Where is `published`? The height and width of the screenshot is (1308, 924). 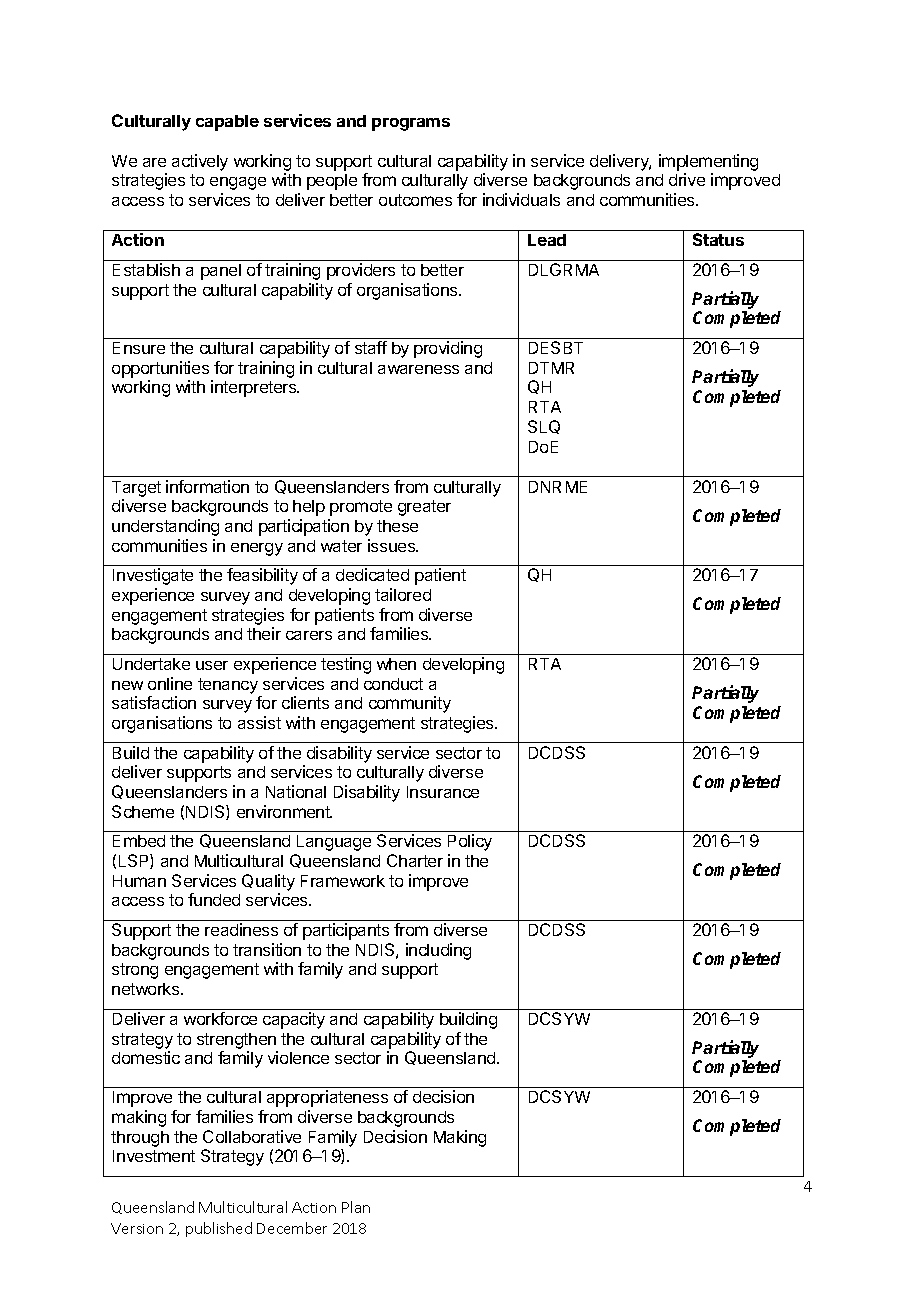 published is located at coordinates (219, 1229).
